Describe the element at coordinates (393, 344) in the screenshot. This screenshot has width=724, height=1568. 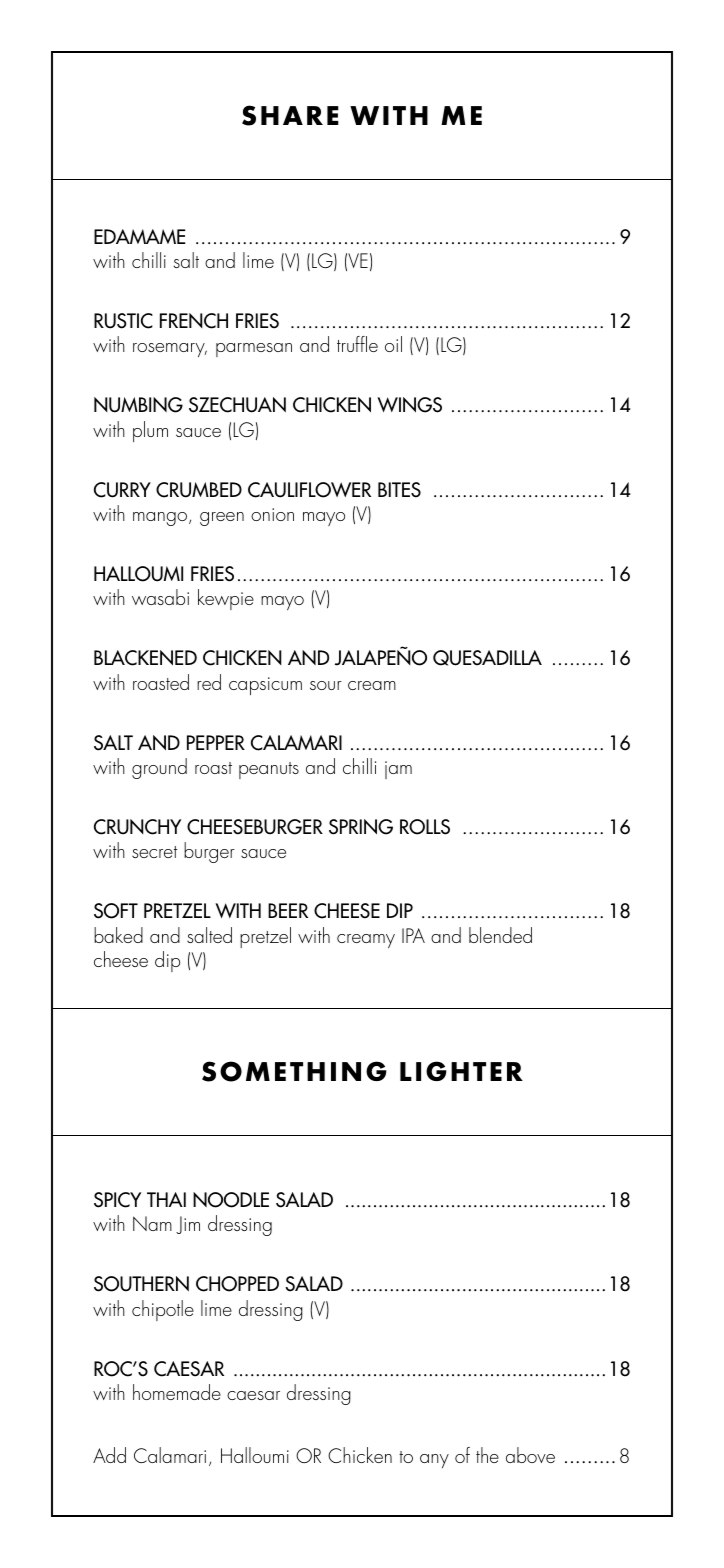
I see `oil` at that location.
